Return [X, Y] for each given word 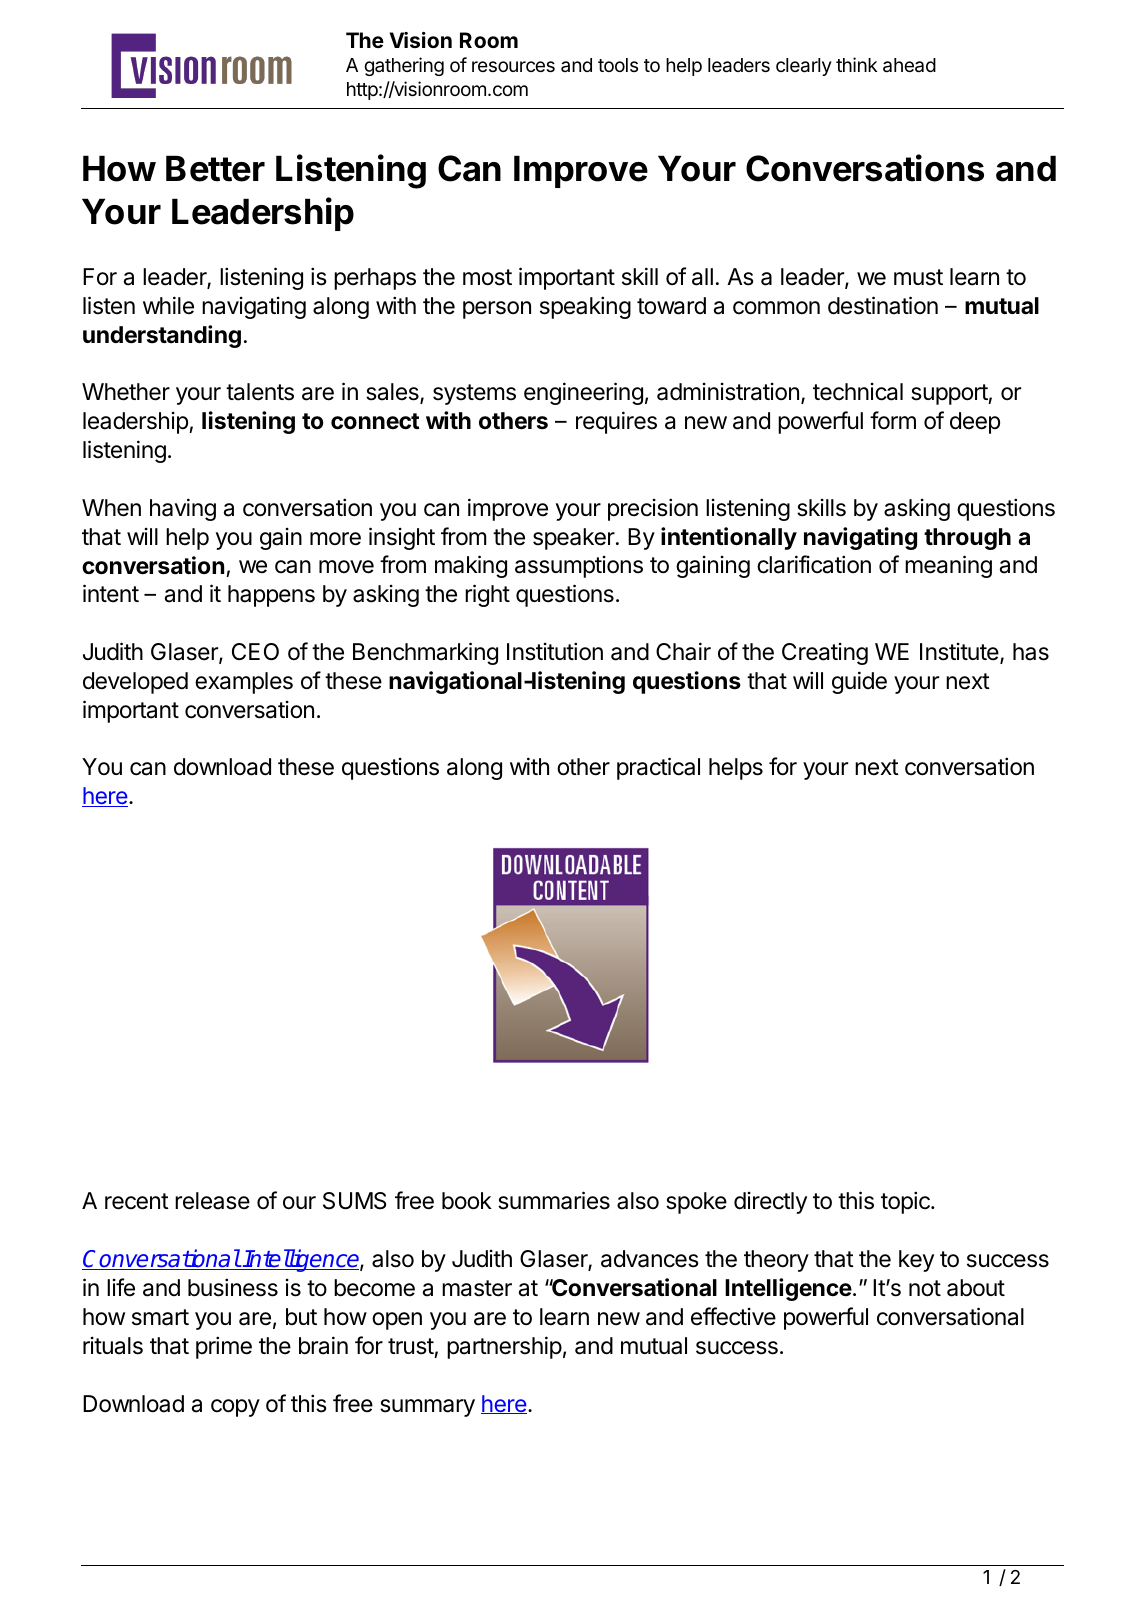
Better [215, 168]
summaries [554, 1200]
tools [618, 65]
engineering [583, 393]
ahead [909, 65]
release [212, 1201]
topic [906, 1202]
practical [658, 768]
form [893, 420]
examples [244, 683]
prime [224, 1347]
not [925, 1288]
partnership [504, 1347]
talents [260, 392]
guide [859, 682]
